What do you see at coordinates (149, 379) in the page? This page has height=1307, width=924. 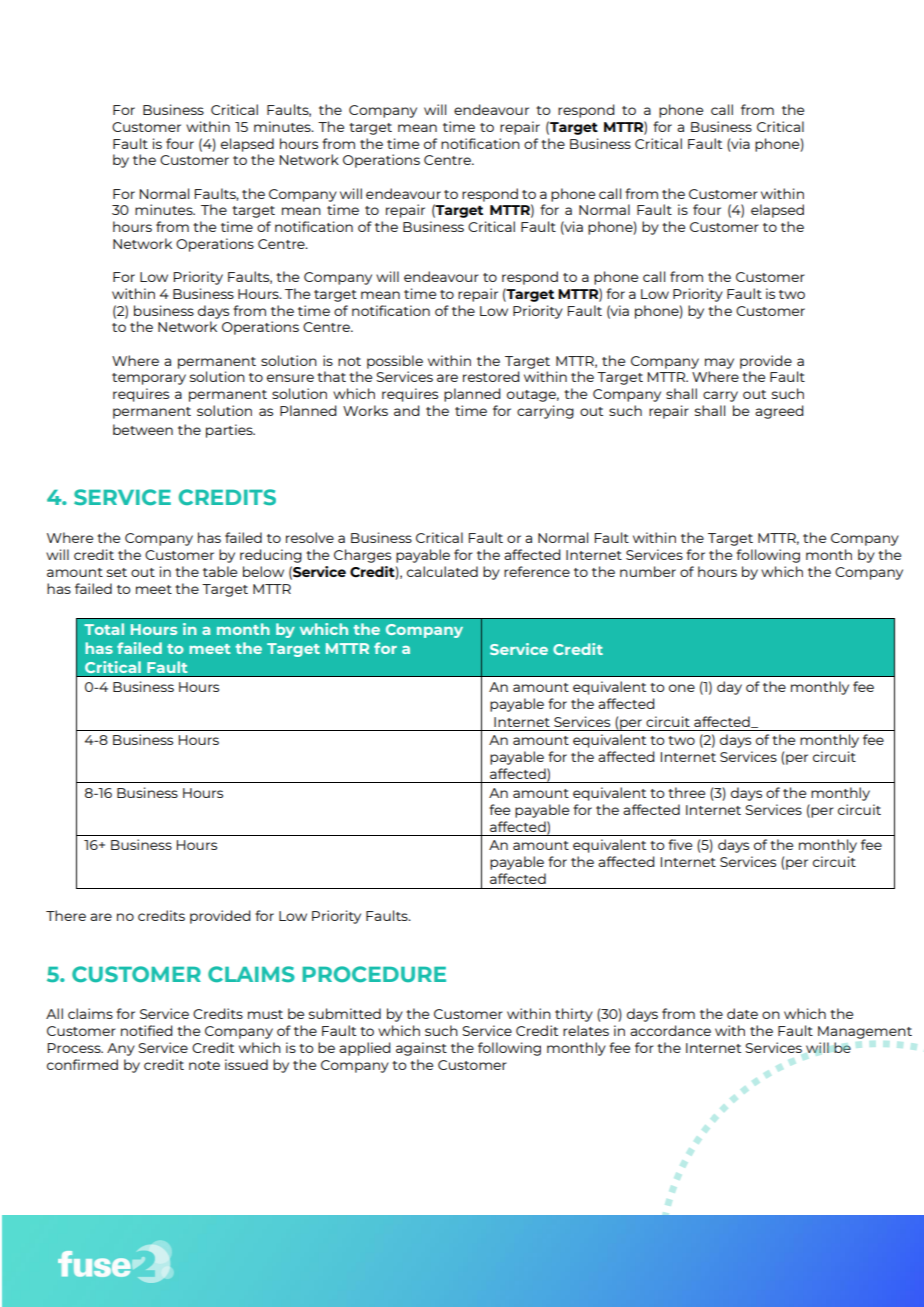 I see `temporary` at bounding box center [149, 379].
